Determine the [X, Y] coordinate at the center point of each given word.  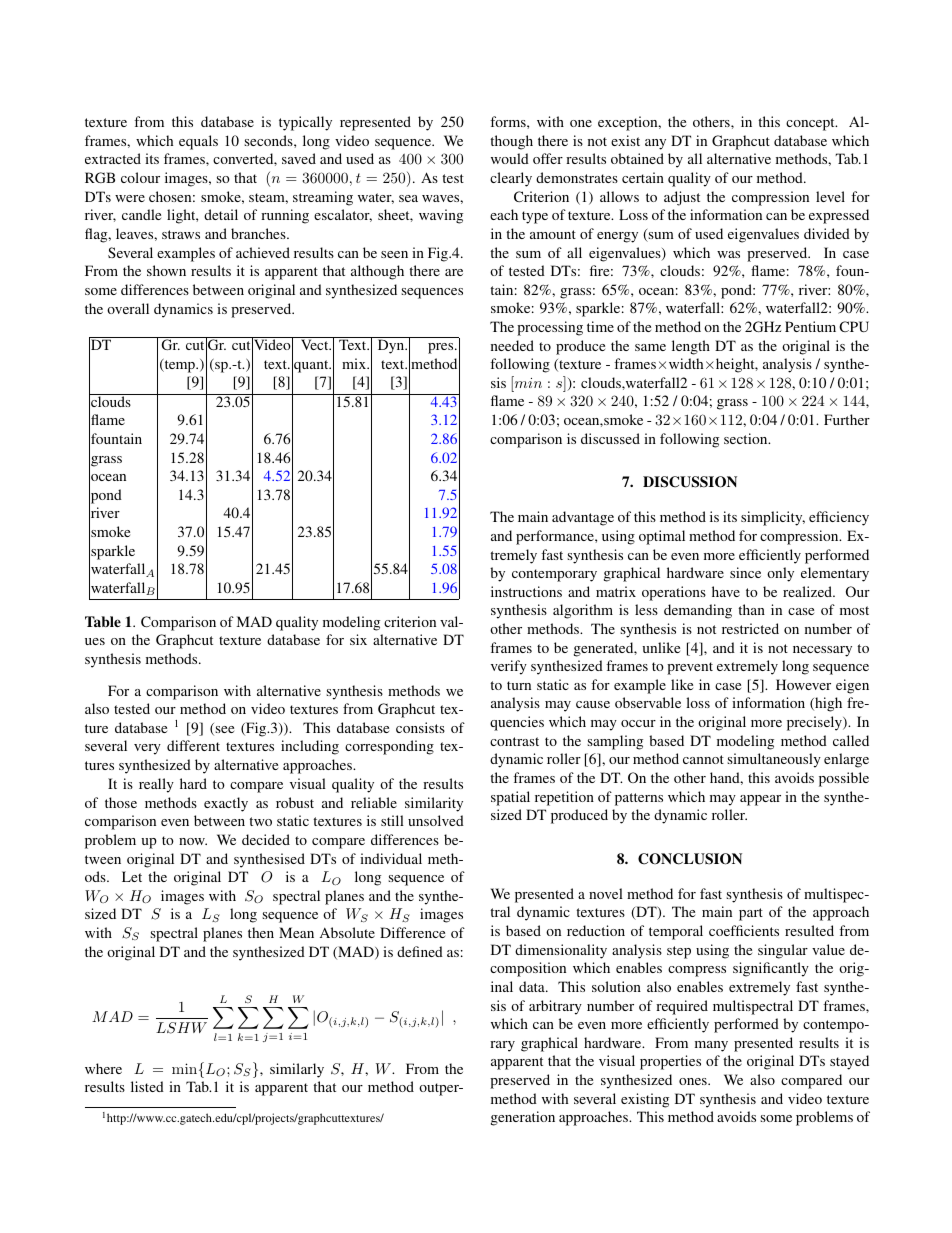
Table [103, 621]
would [510, 158]
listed [147, 1086]
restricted [750, 628]
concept [811, 124]
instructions [526, 591]
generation [523, 1118]
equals [198, 142]
